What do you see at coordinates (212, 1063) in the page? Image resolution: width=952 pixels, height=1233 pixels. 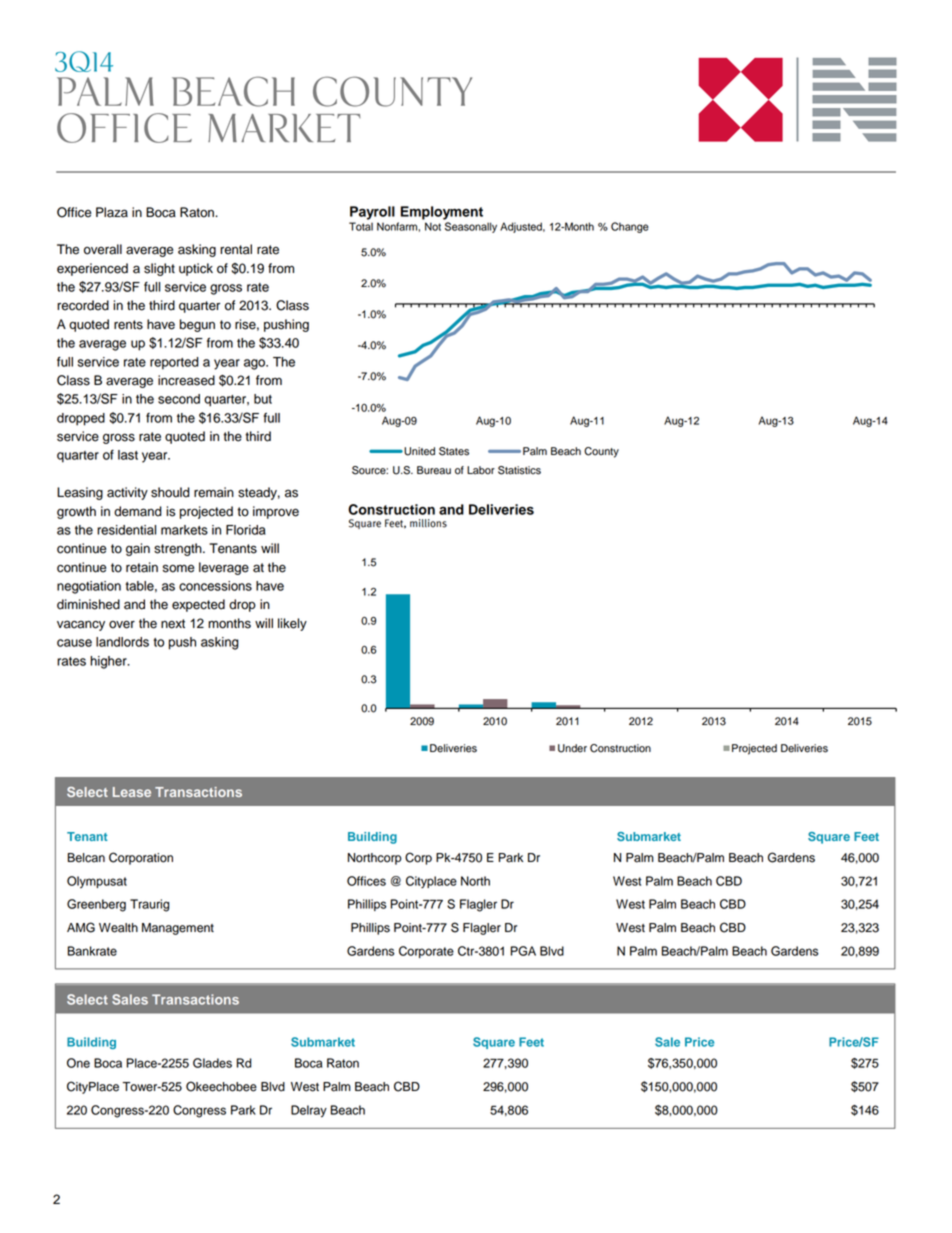 I see `Glades` at bounding box center [212, 1063].
